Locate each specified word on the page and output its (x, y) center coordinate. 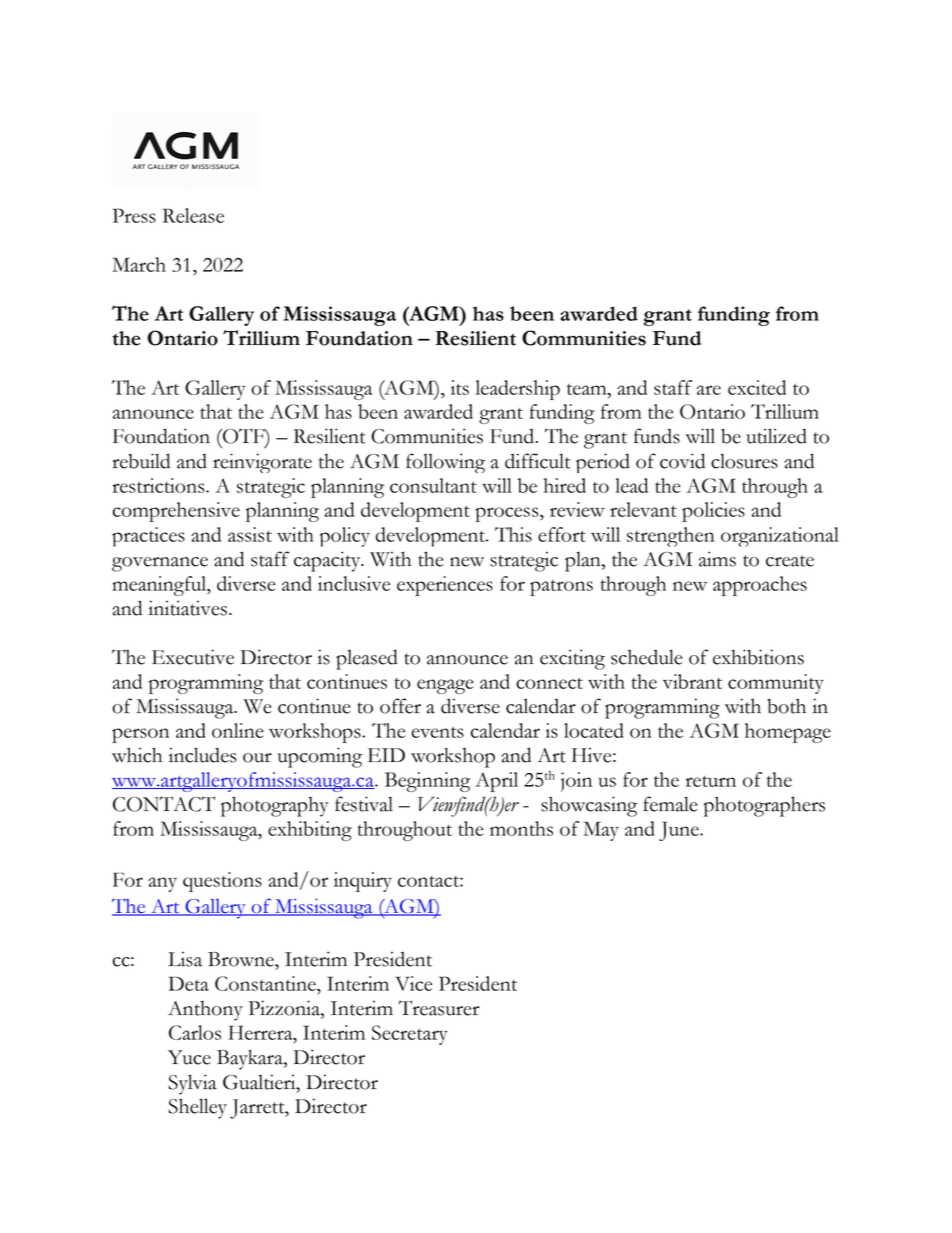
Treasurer (439, 1008)
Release (193, 215)
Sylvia (193, 1084)
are (709, 390)
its (460, 387)
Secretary (410, 1035)
